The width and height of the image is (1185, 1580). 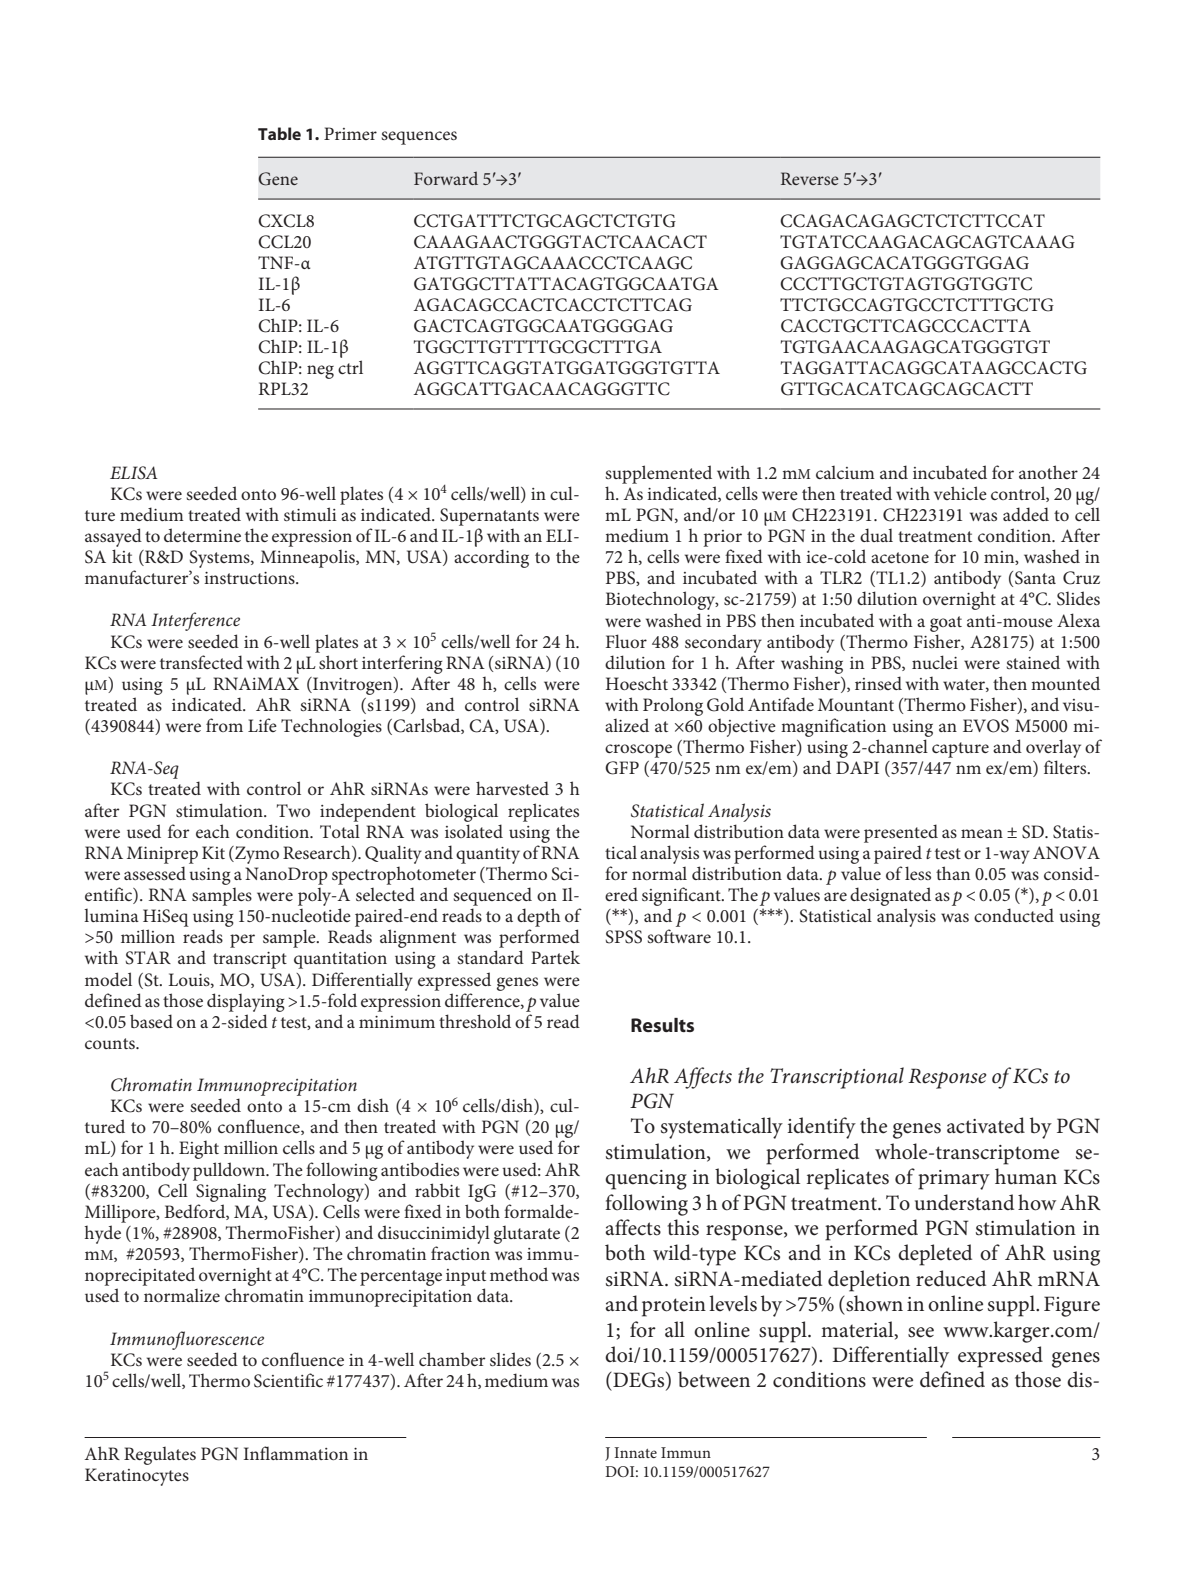 I want to click on Forward, so click(x=446, y=178).
